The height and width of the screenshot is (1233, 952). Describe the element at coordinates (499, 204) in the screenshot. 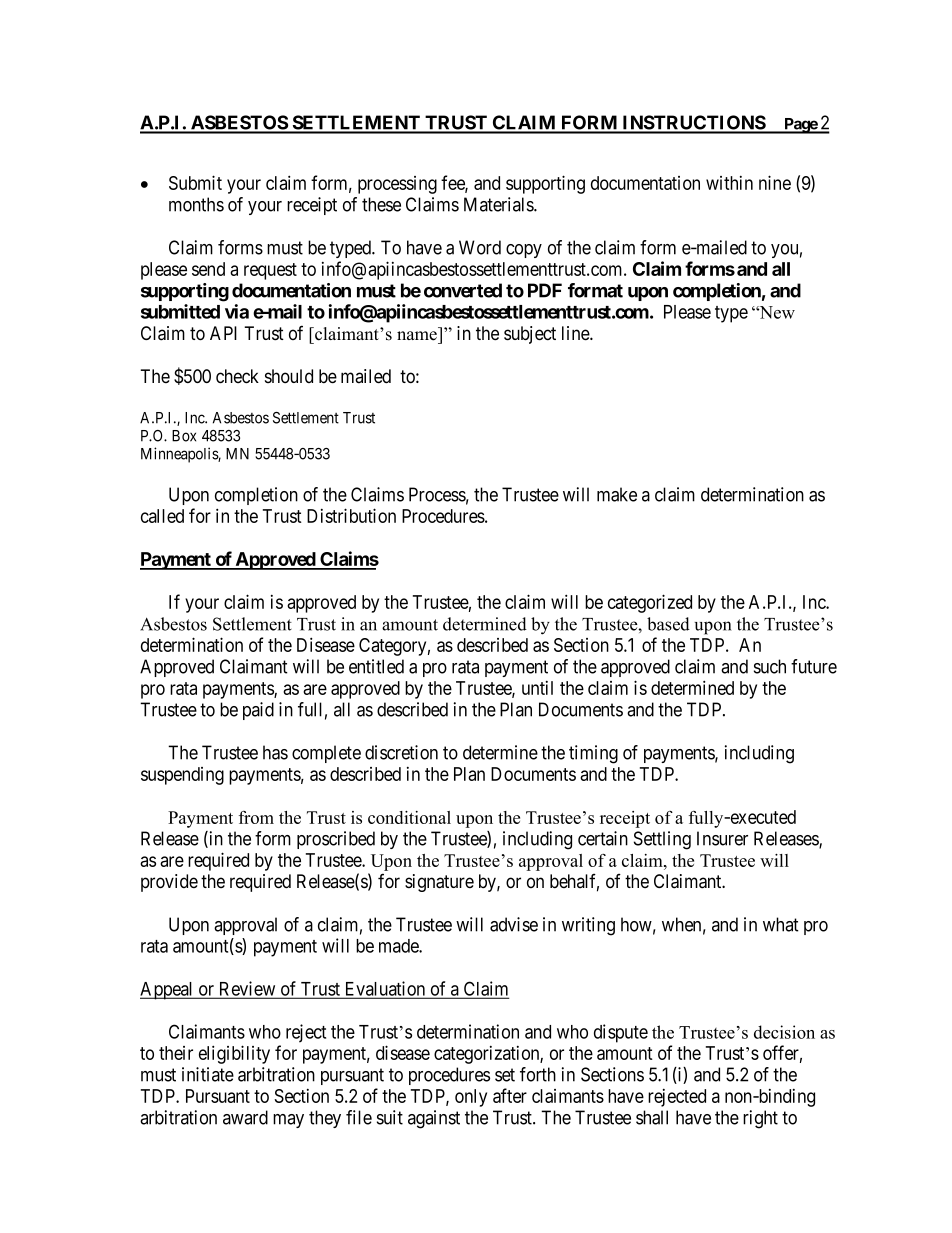

I see `Materials` at that location.
